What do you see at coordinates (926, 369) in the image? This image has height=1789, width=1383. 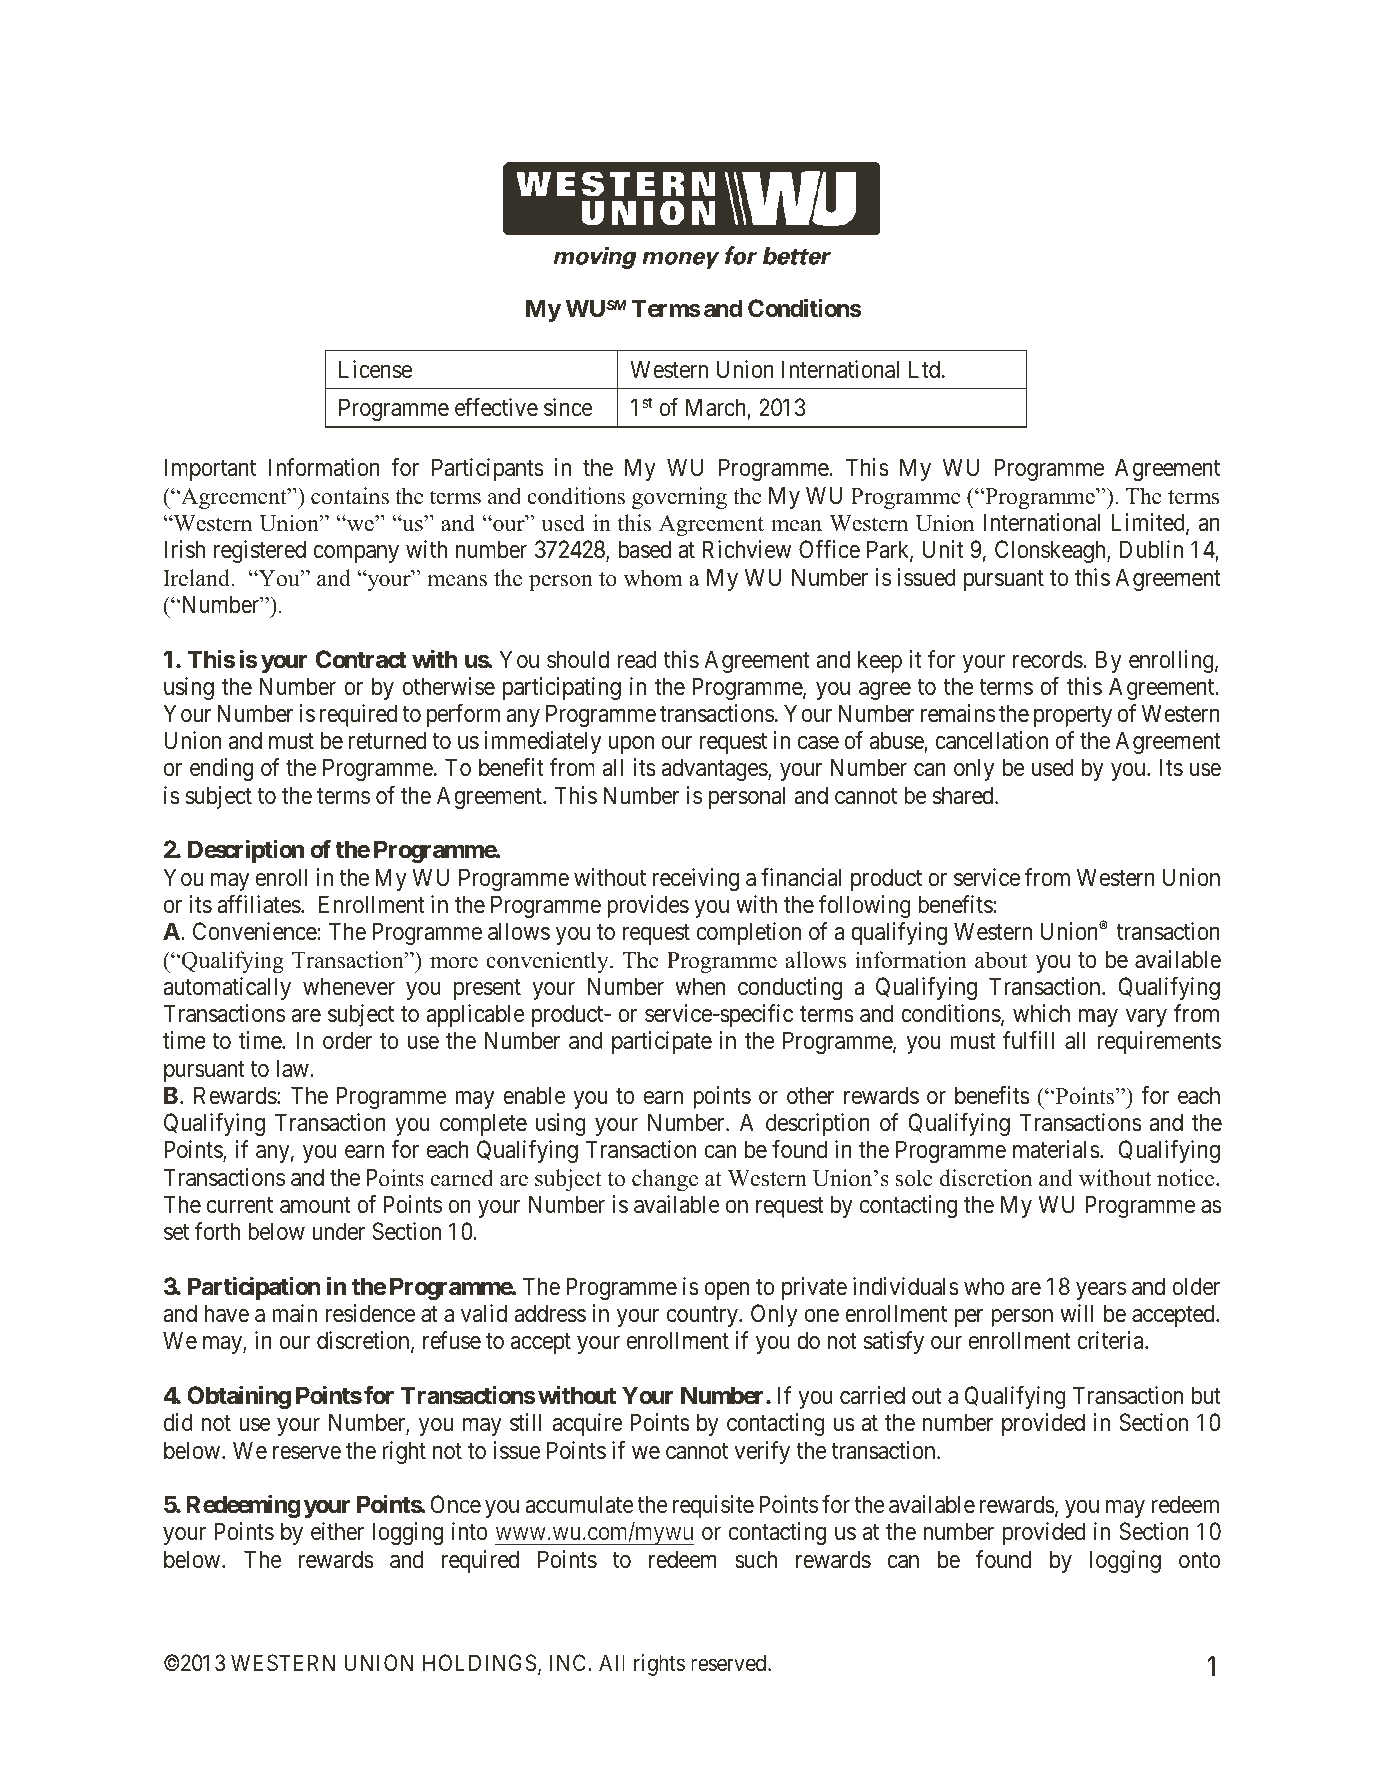 I see `Ltd` at bounding box center [926, 369].
